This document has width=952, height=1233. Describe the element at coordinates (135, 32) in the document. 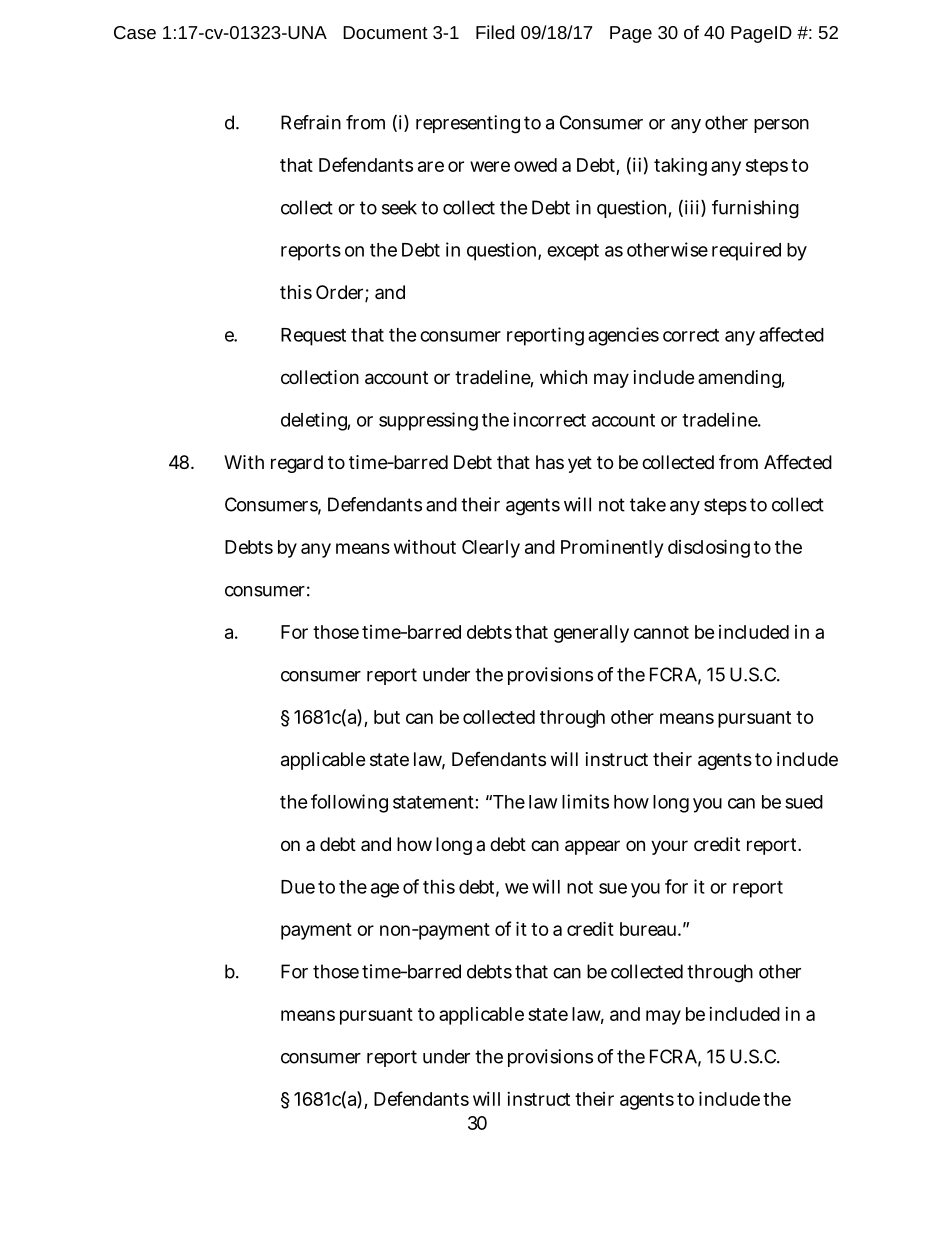

I see `Case` at that location.
